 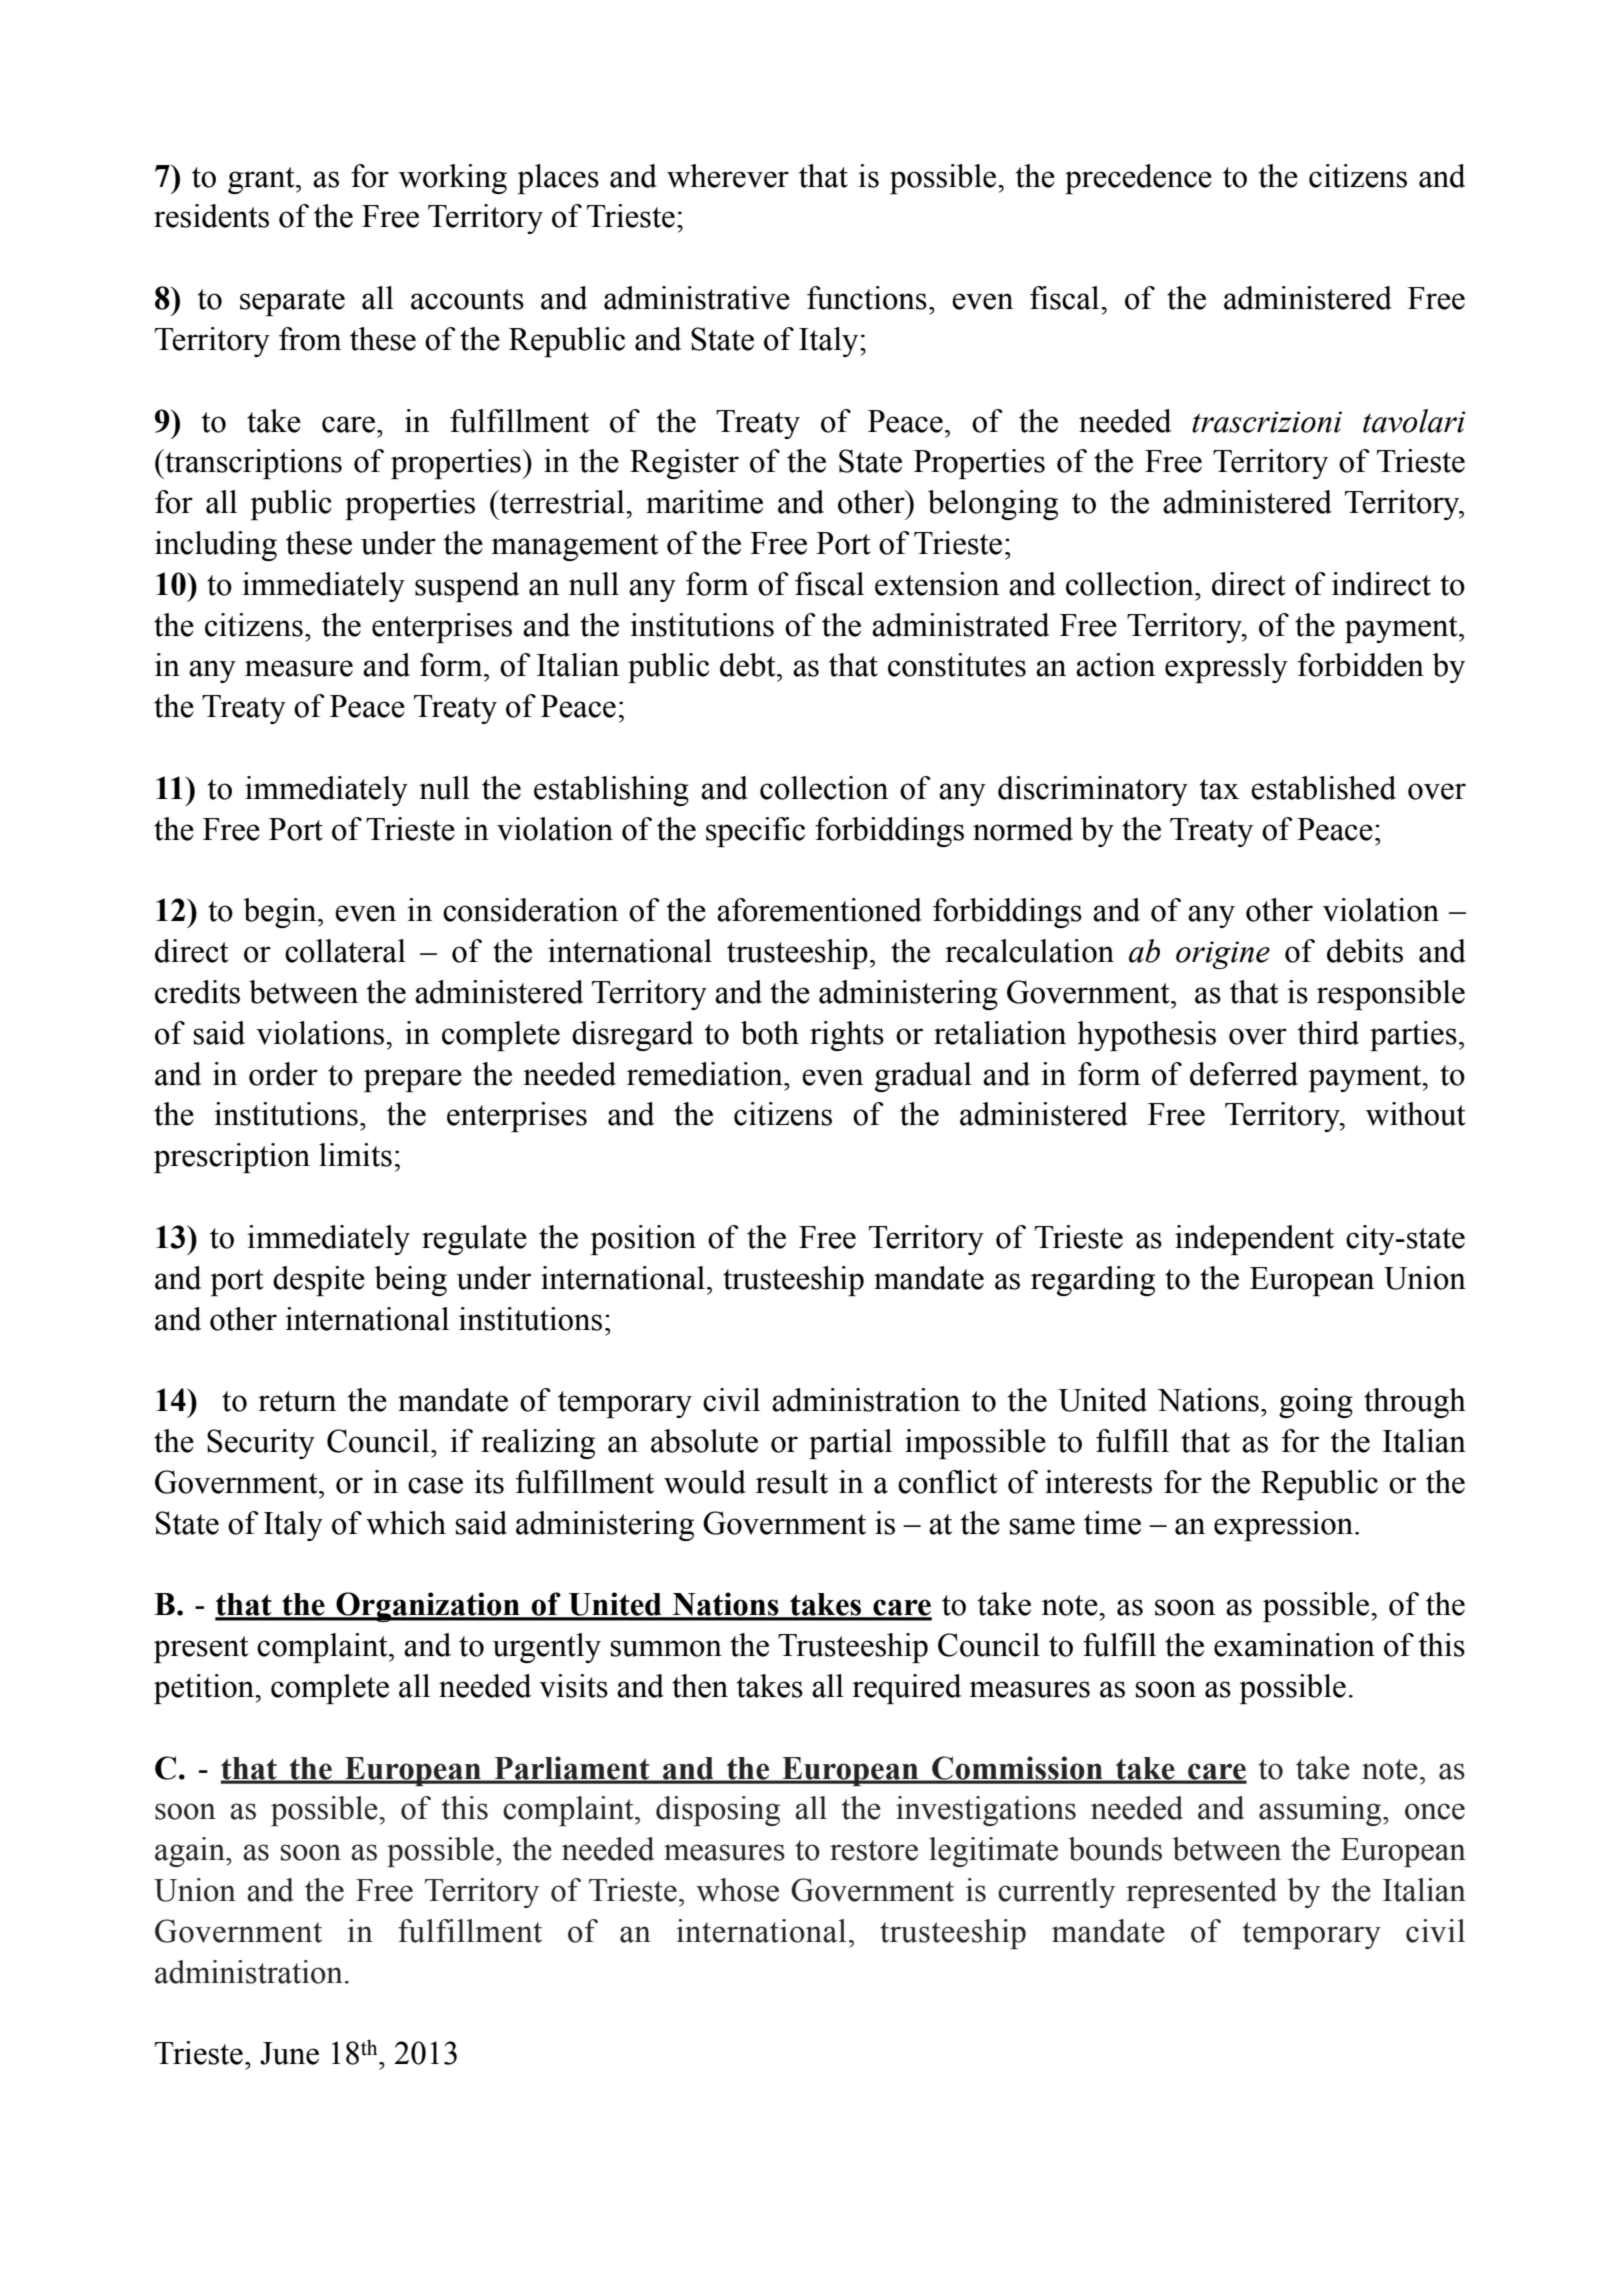 I want to click on deferred, so click(x=1244, y=1074).
